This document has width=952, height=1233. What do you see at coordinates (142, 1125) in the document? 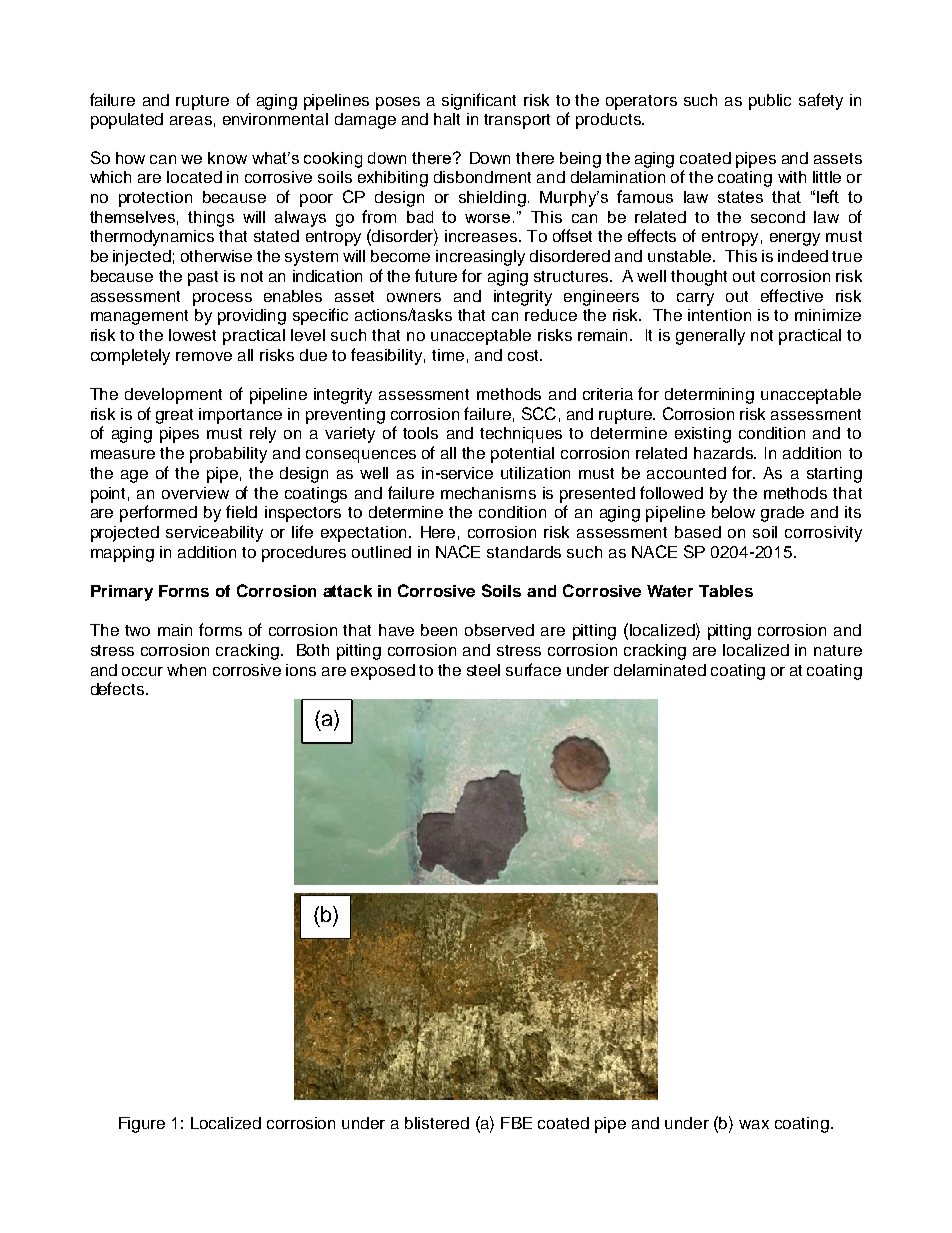
I see `Figure` at bounding box center [142, 1125].
